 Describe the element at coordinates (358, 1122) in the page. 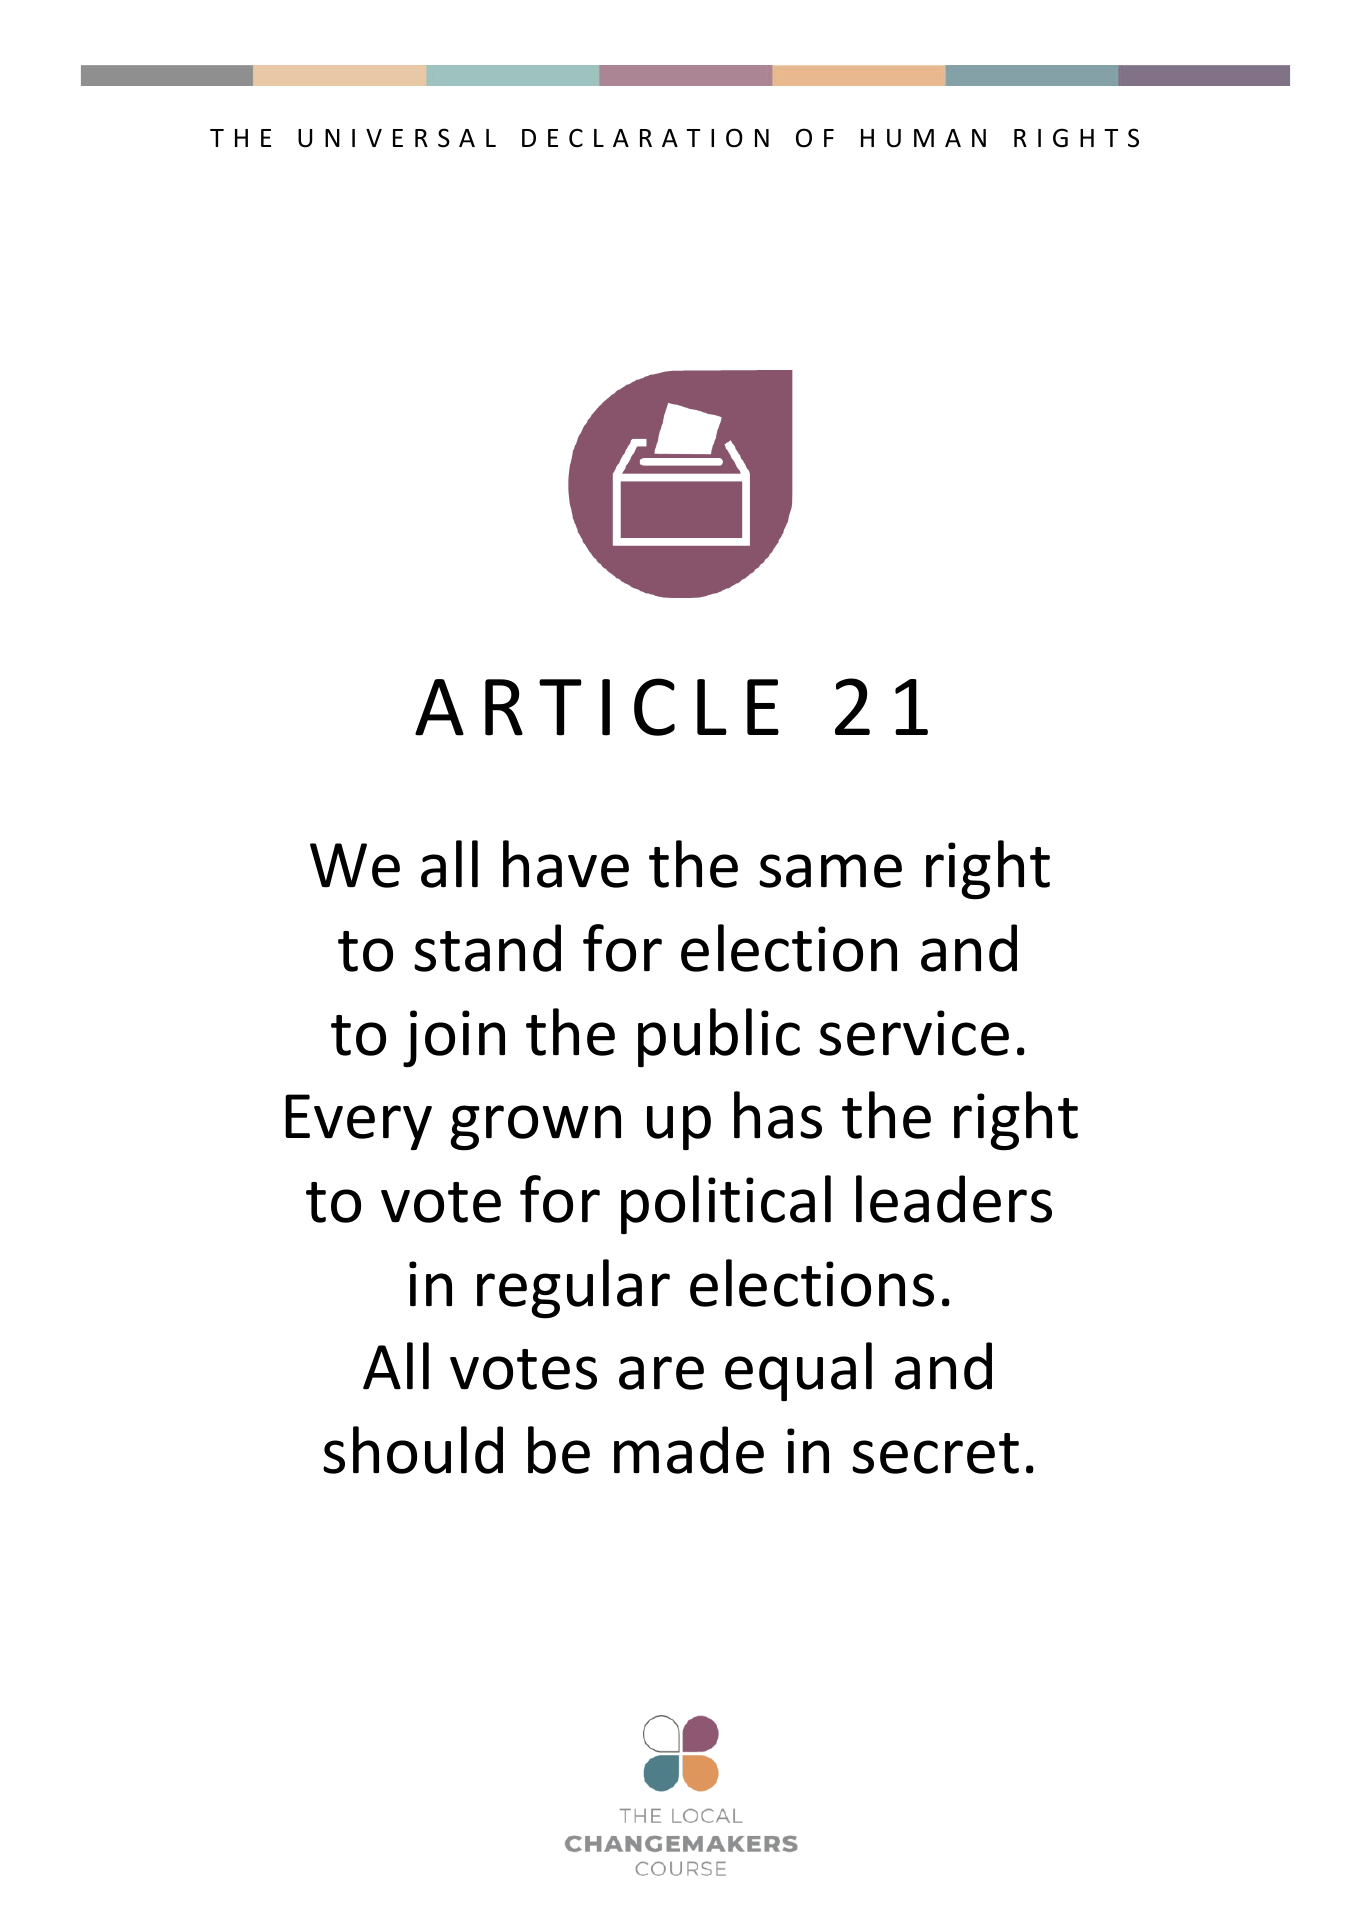

I see `Every` at that location.
